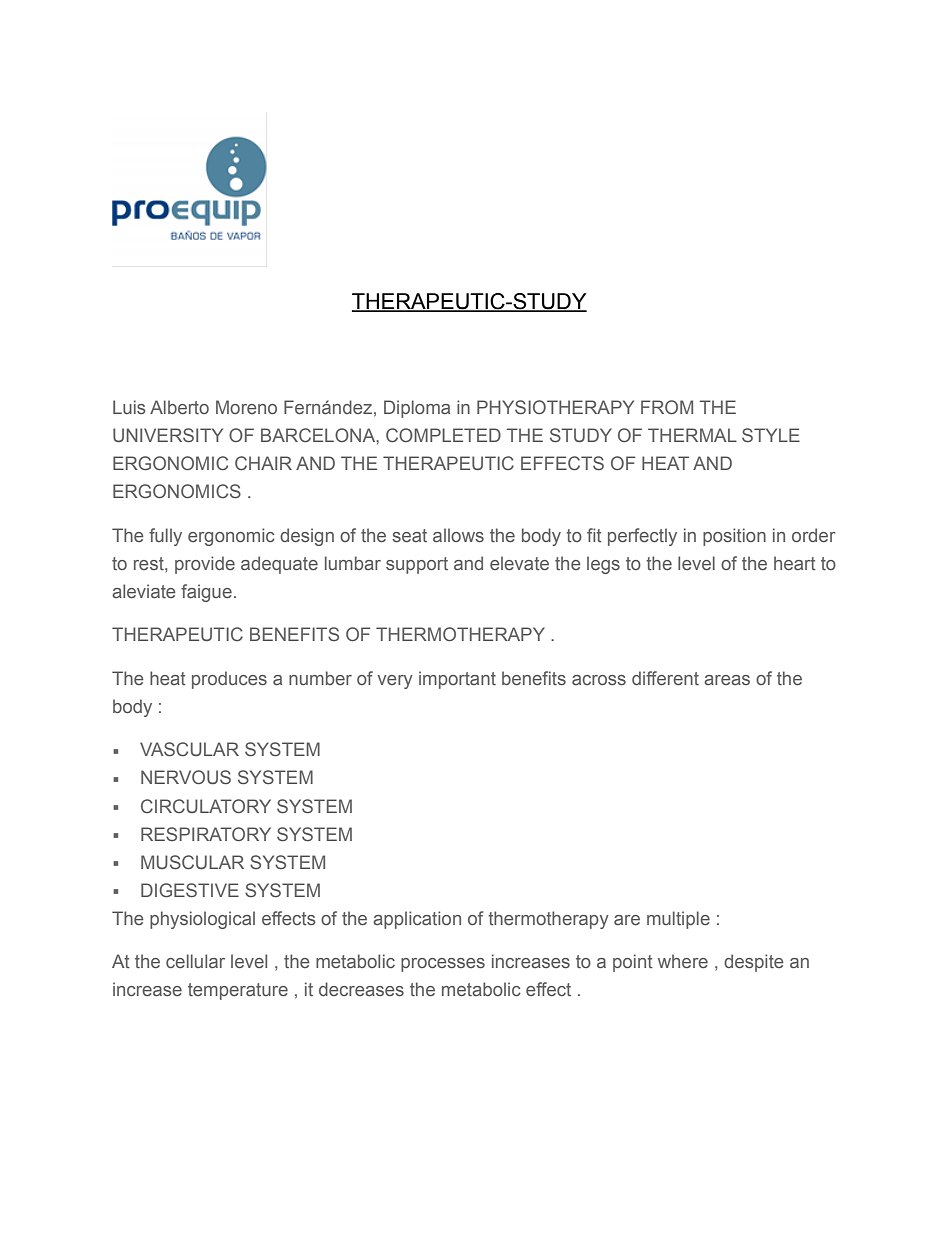  Describe the element at coordinates (754, 963) in the screenshot. I see `despite` at that location.
